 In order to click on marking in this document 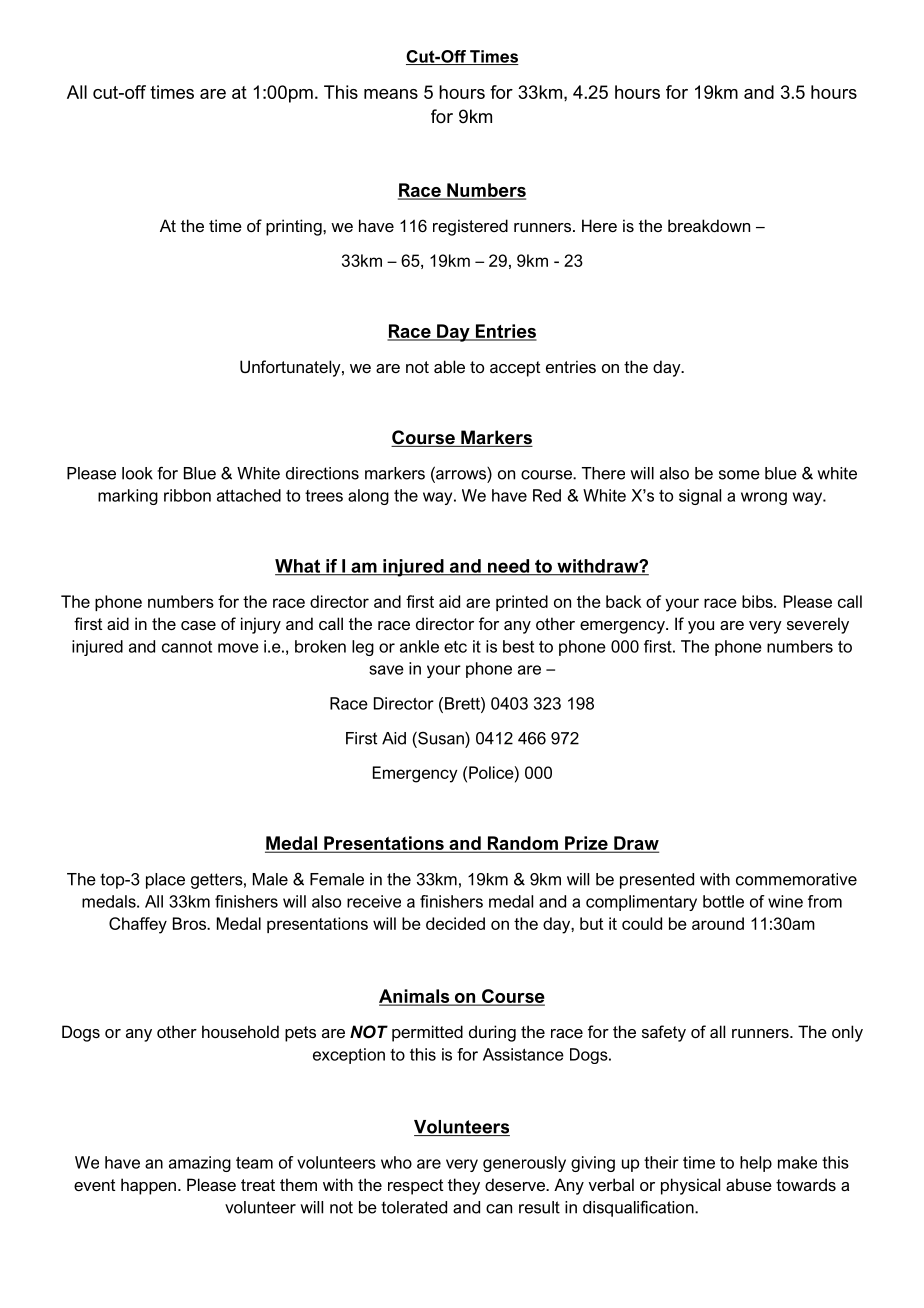, I will do `click(128, 497)`.
